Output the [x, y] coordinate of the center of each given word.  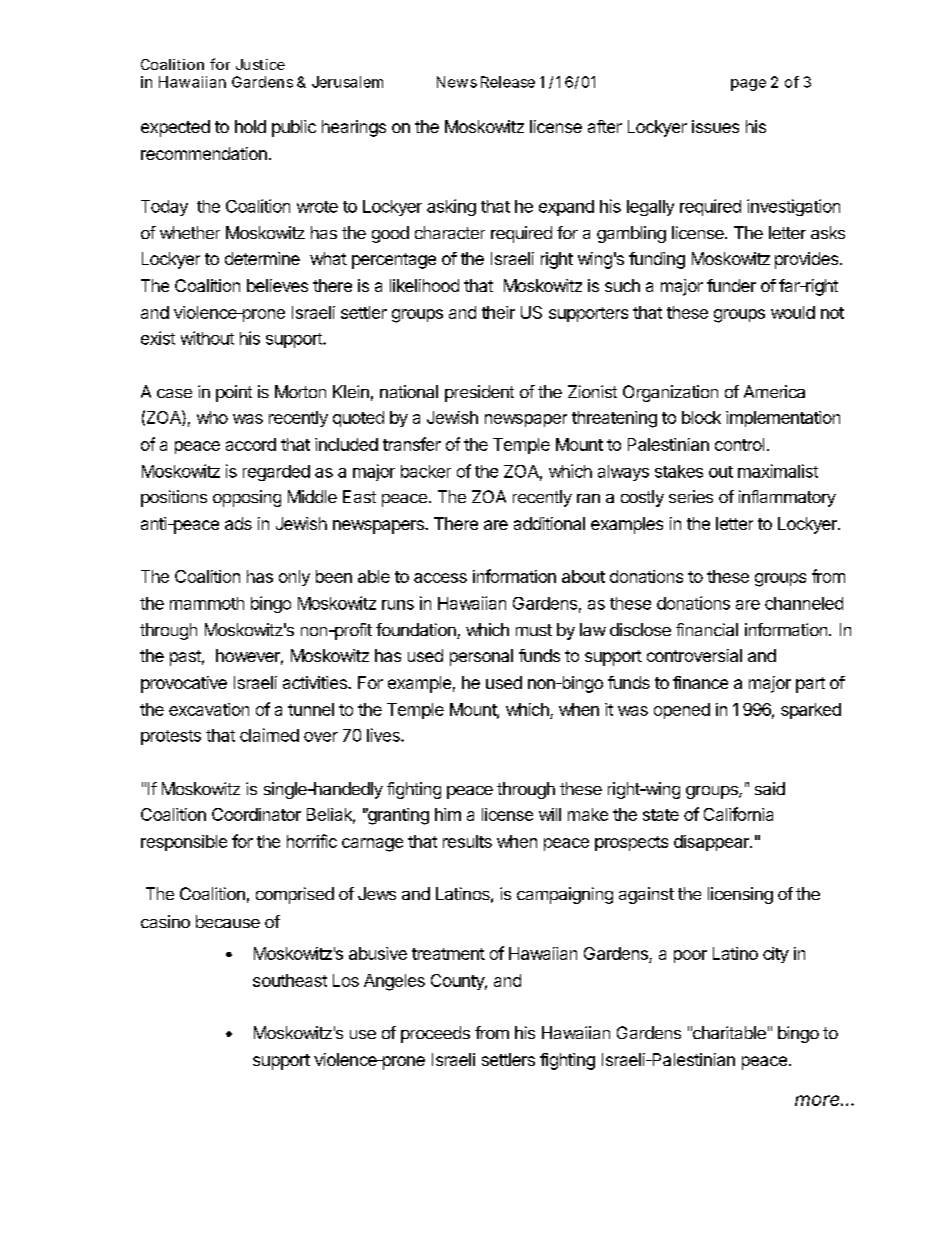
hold [250, 126]
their [498, 312]
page [748, 85]
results [467, 841]
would [793, 312]
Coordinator [256, 814]
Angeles [394, 982]
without [207, 338]
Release [508, 82]
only [294, 578]
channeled [804, 603]
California [738, 814]
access [440, 578]
